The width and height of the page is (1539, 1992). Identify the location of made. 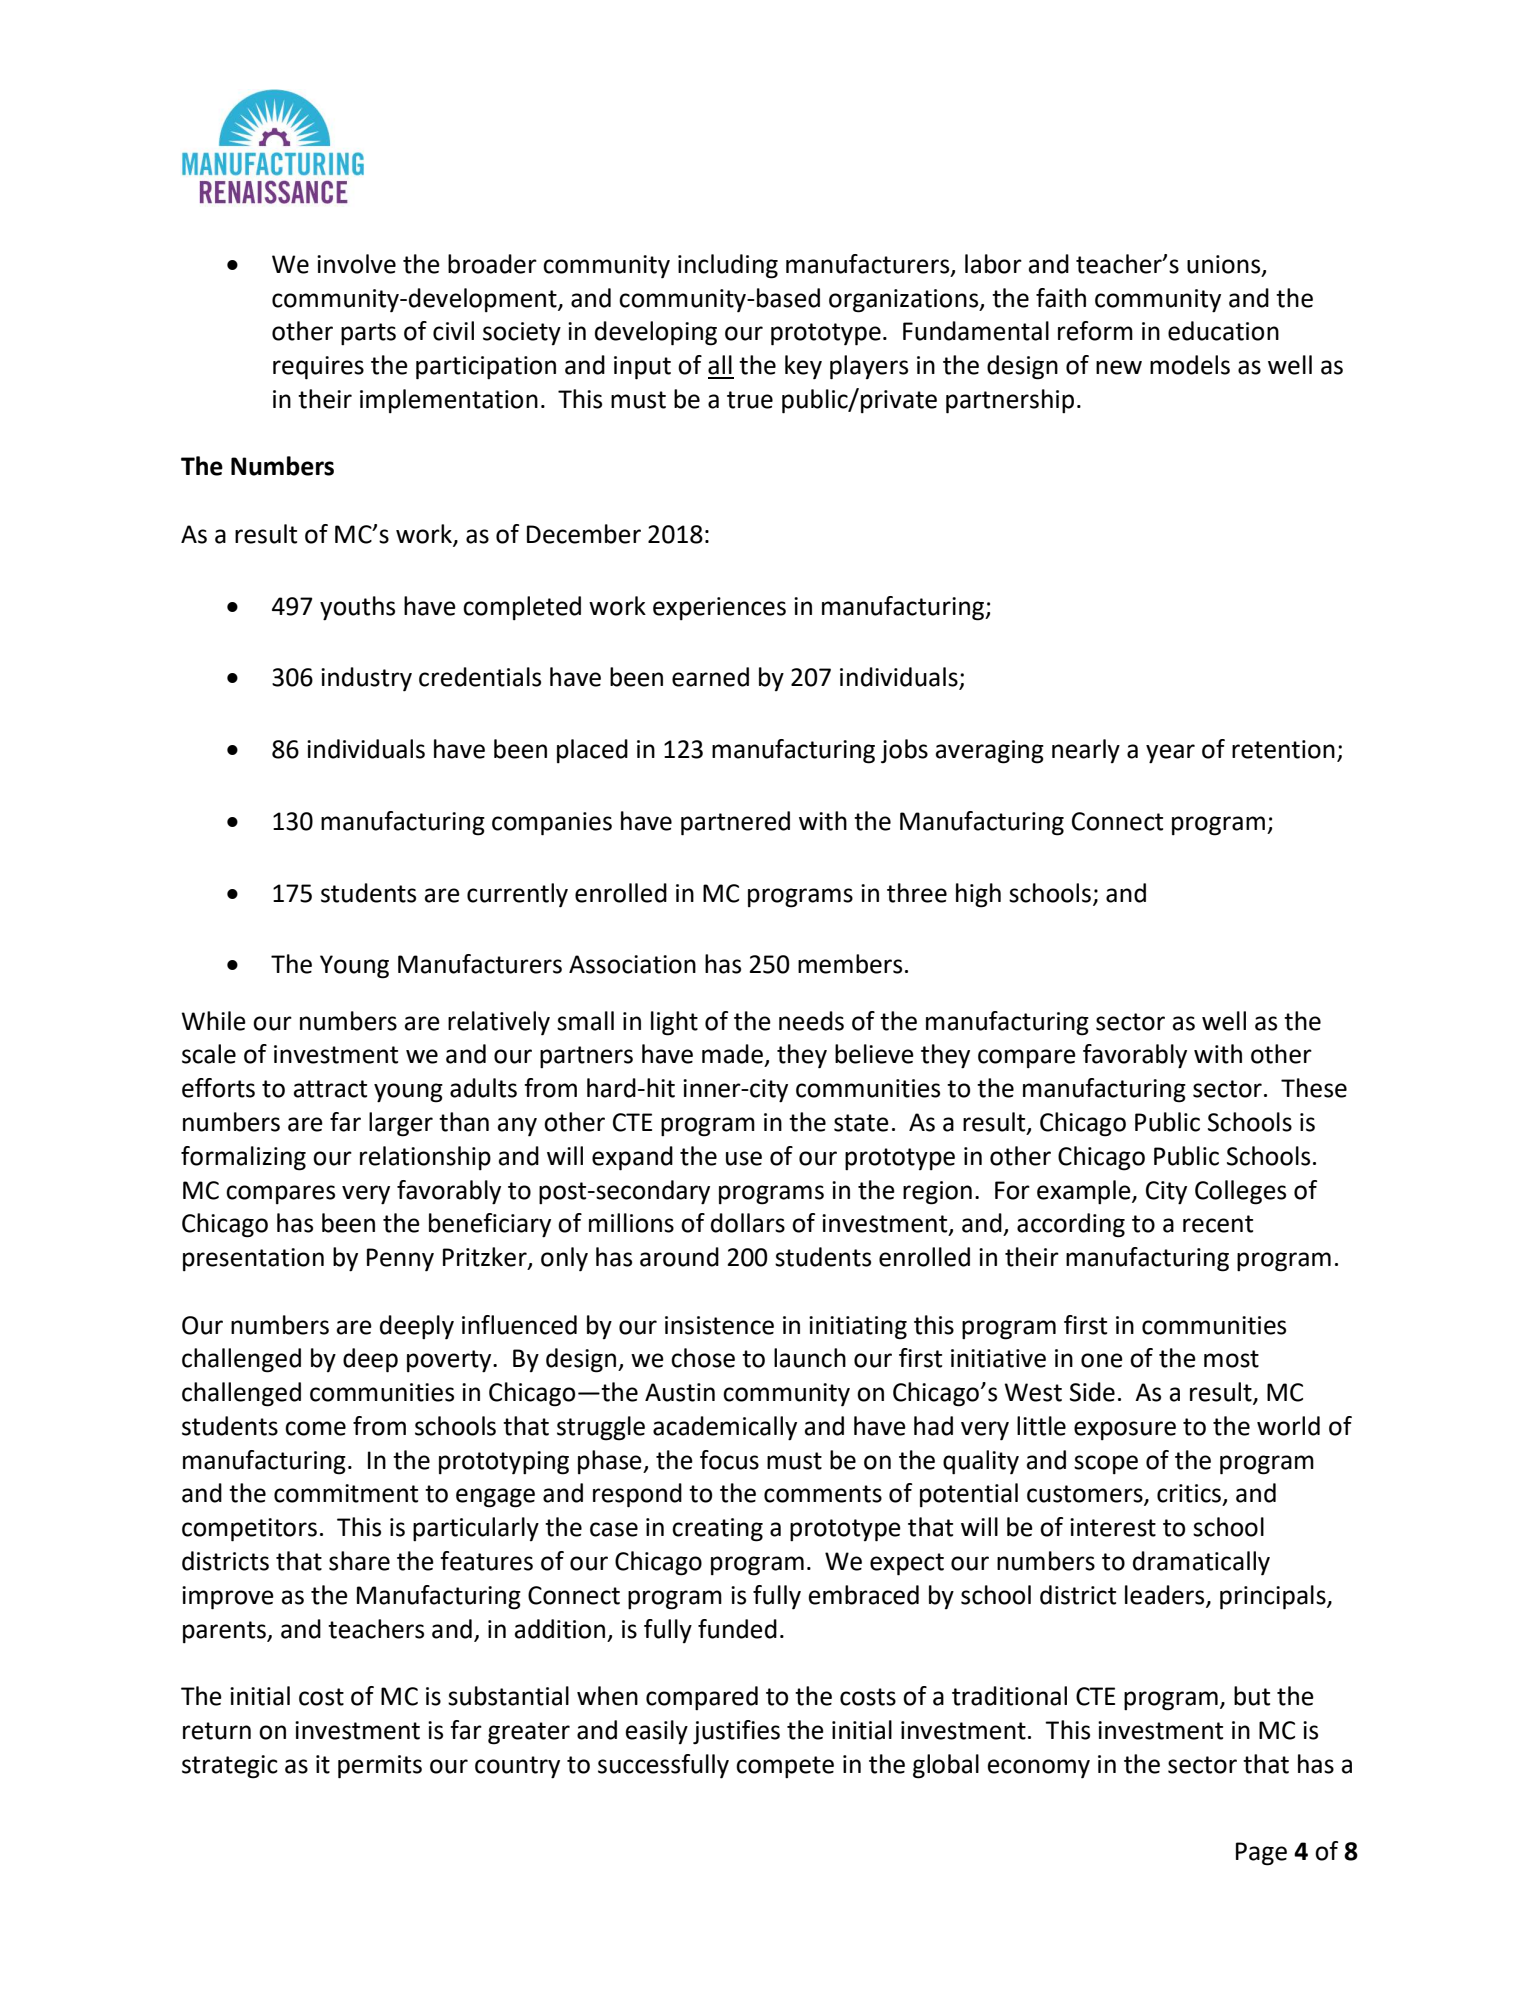
(732, 1054).
